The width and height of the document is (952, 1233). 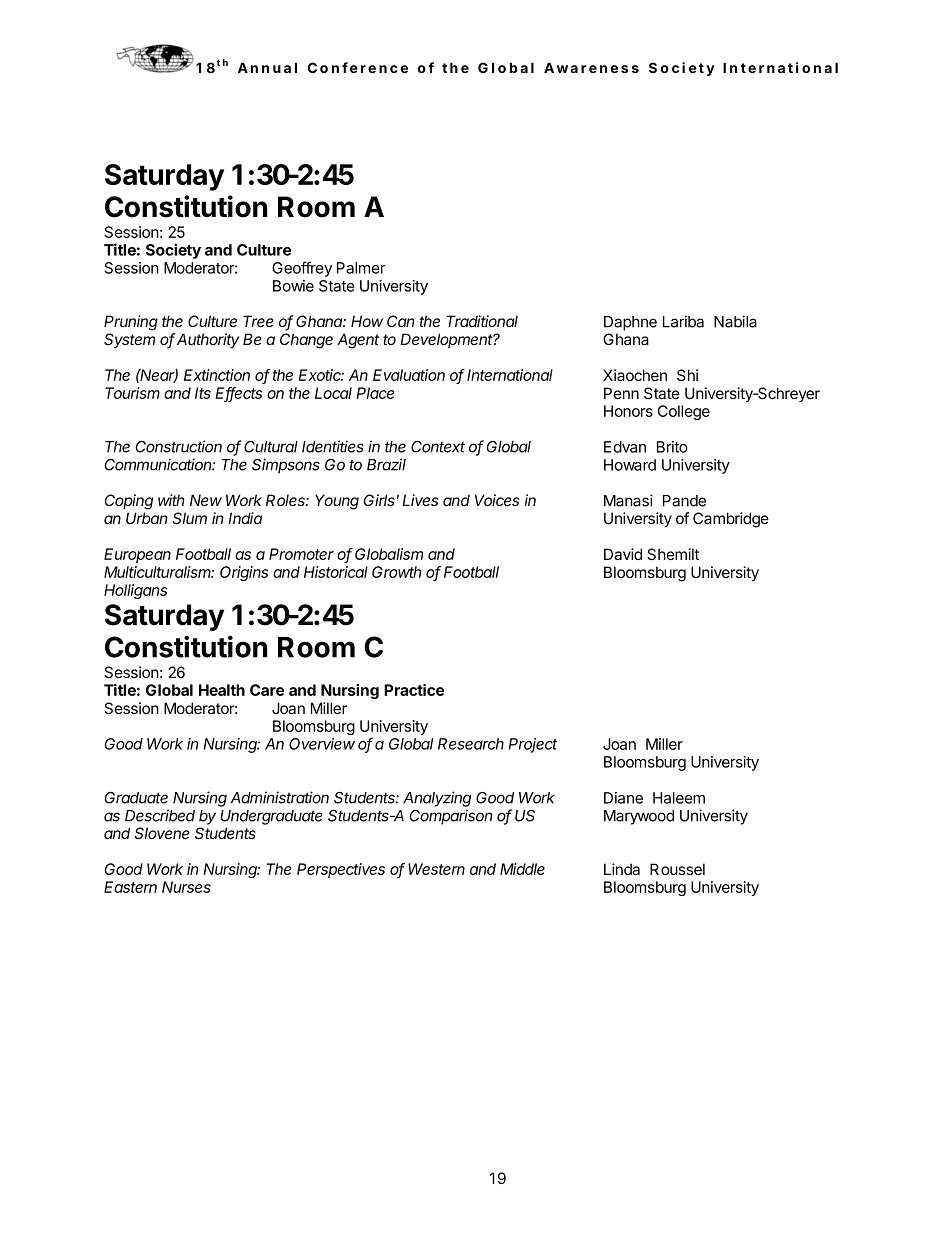 I want to click on Nurses, so click(x=186, y=887).
